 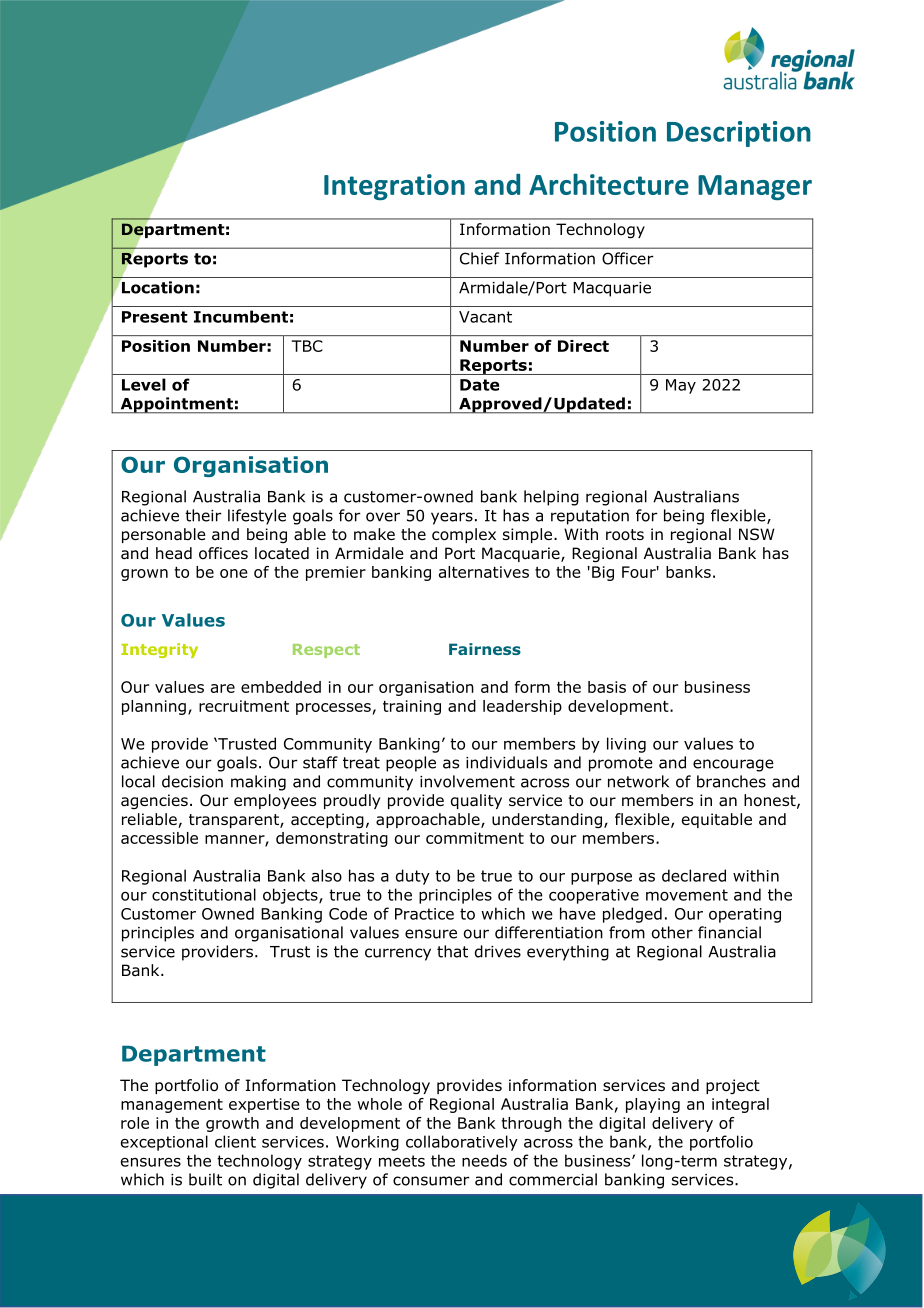 I want to click on Integration, so click(x=394, y=187).
